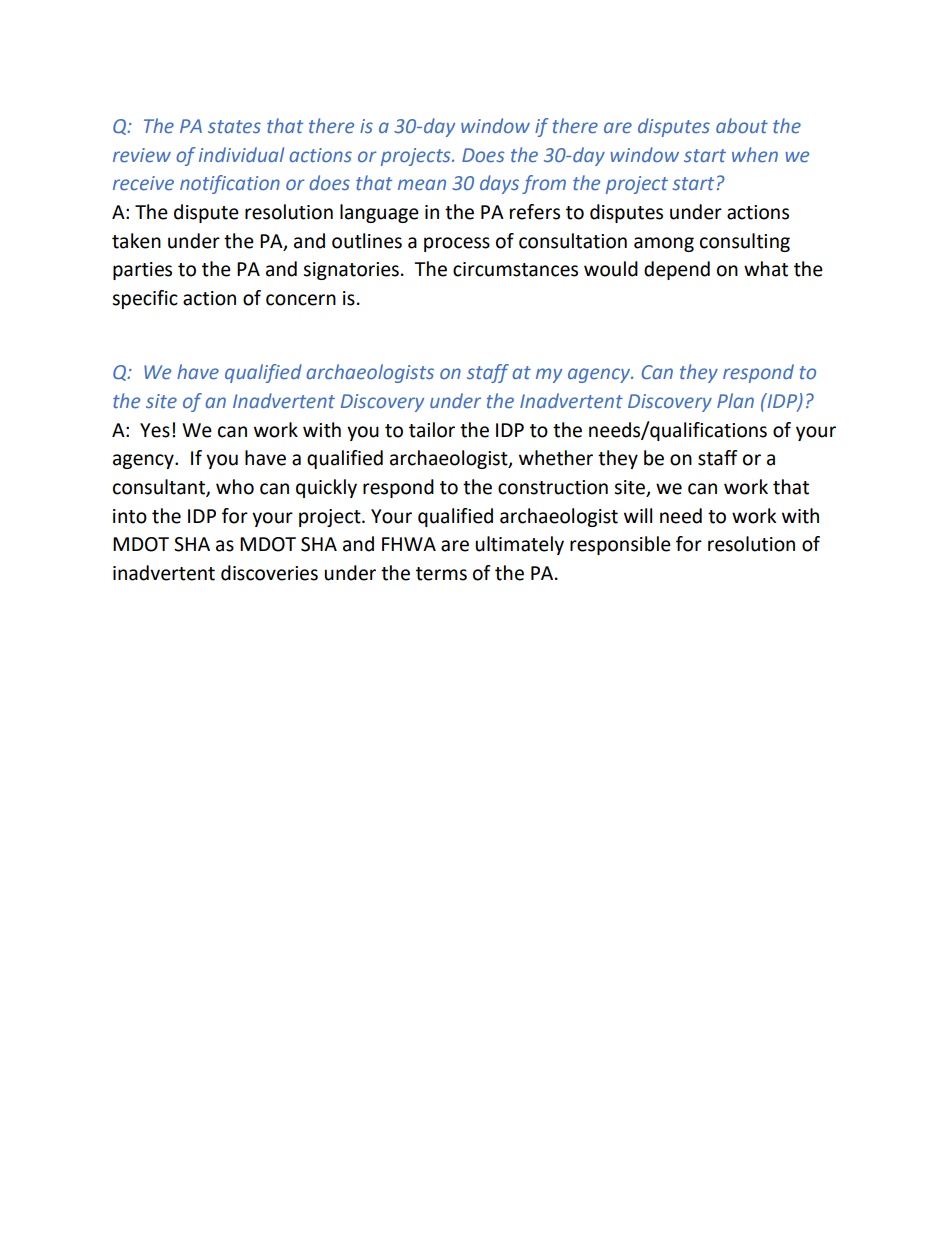  Describe the element at coordinates (422, 184) in the page. I see `mean` at that location.
